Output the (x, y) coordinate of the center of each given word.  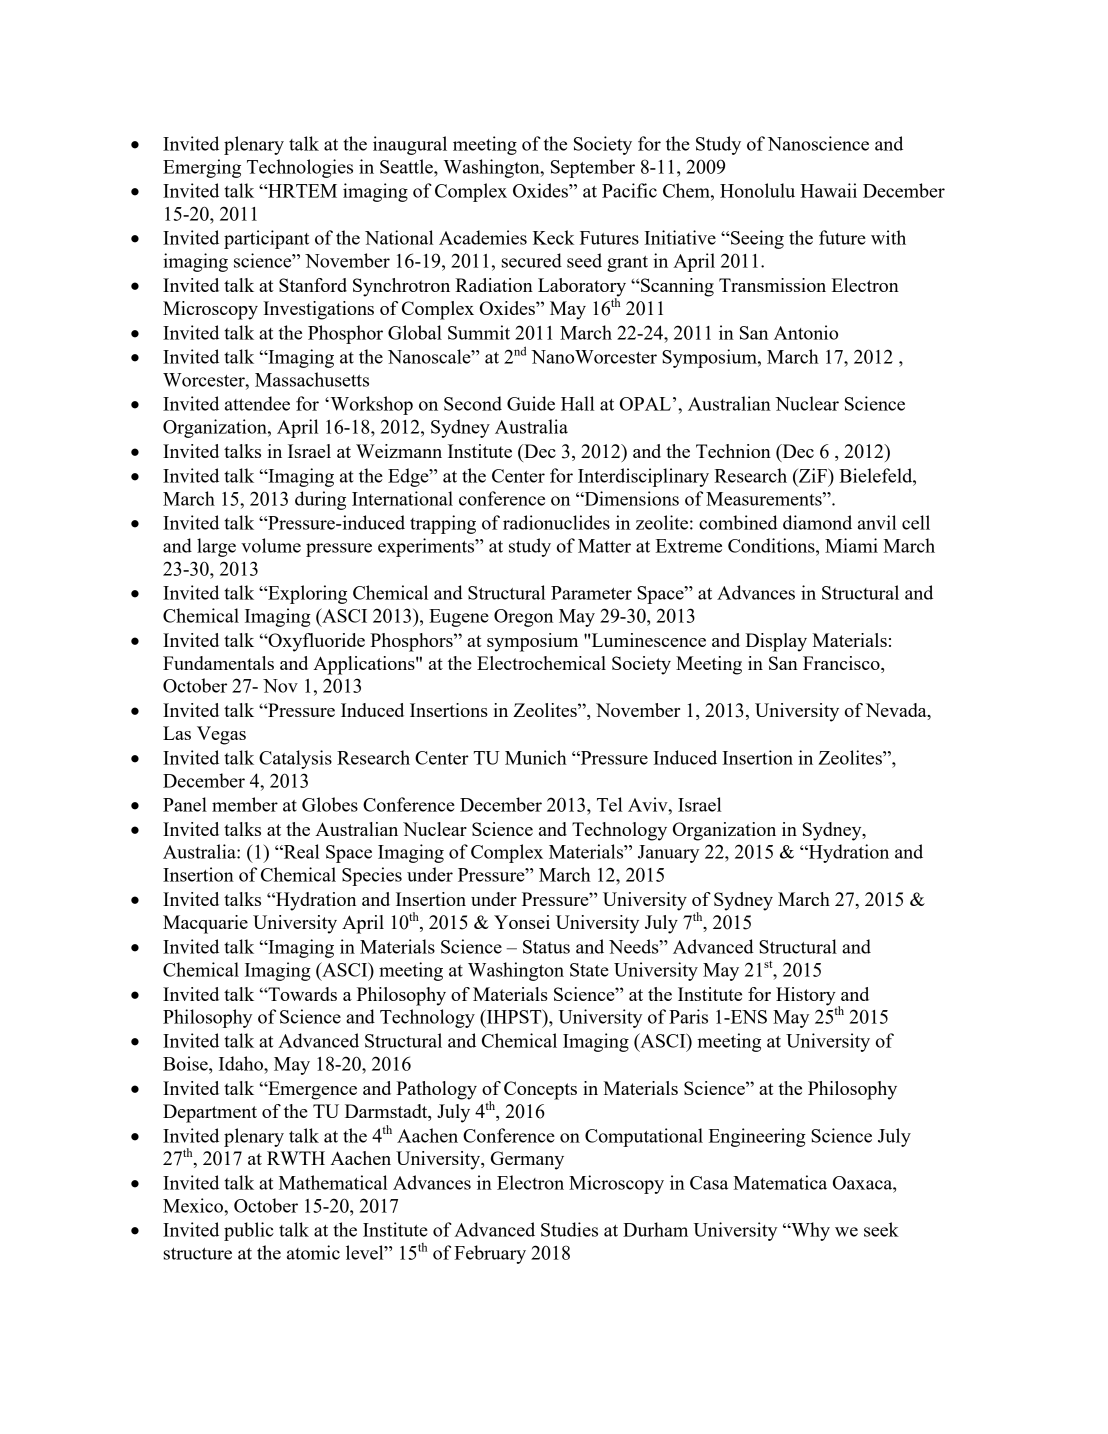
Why (809, 1231)
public (249, 1231)
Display (776, 642)
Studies (569, 1229)
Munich (536, 757)
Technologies (300, 168)
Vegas (221, 735)
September (593, 168)
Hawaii (828, 190)
